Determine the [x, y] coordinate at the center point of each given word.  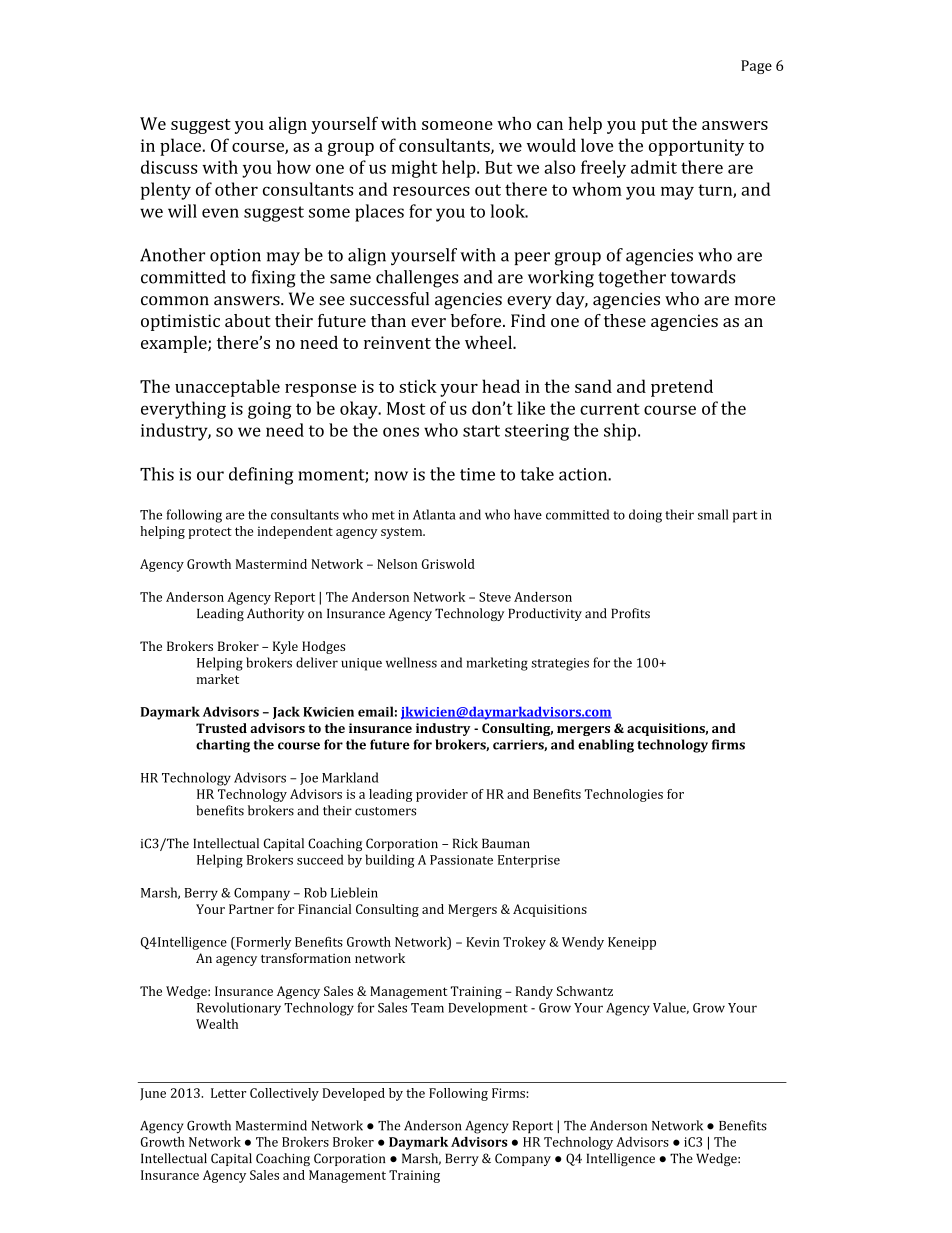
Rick [465, 843]
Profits [630, 613]
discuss [169, 167]
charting [223, 746]
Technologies [624, 795]
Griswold [448, 564]
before [477, 320]
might [414, 169]
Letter [228, 1093]
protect [210, 533]
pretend [682, 388]
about [248, 320]
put [654, 126]
